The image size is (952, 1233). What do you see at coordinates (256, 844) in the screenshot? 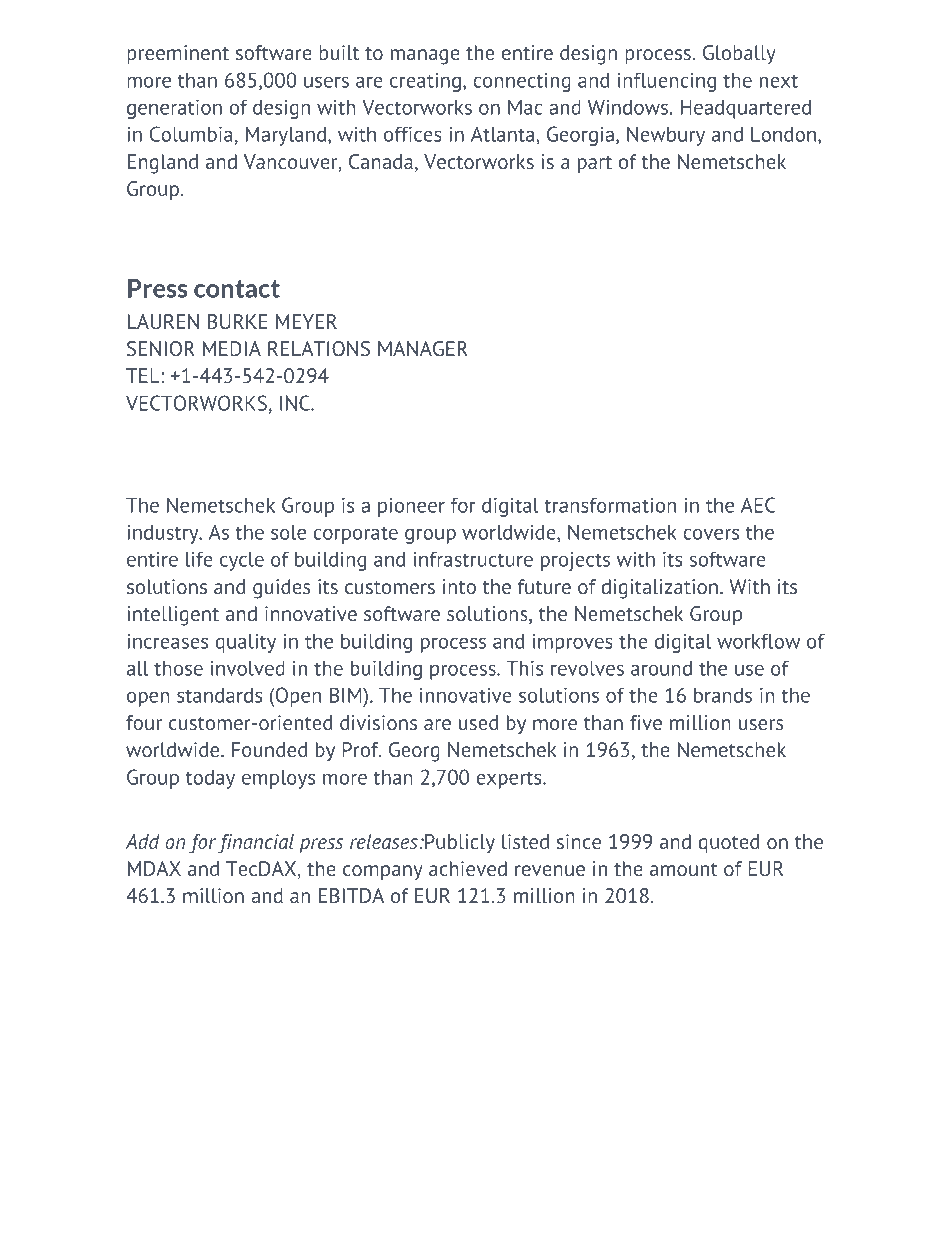
I see `financial` at bounding box center [256, 844].
